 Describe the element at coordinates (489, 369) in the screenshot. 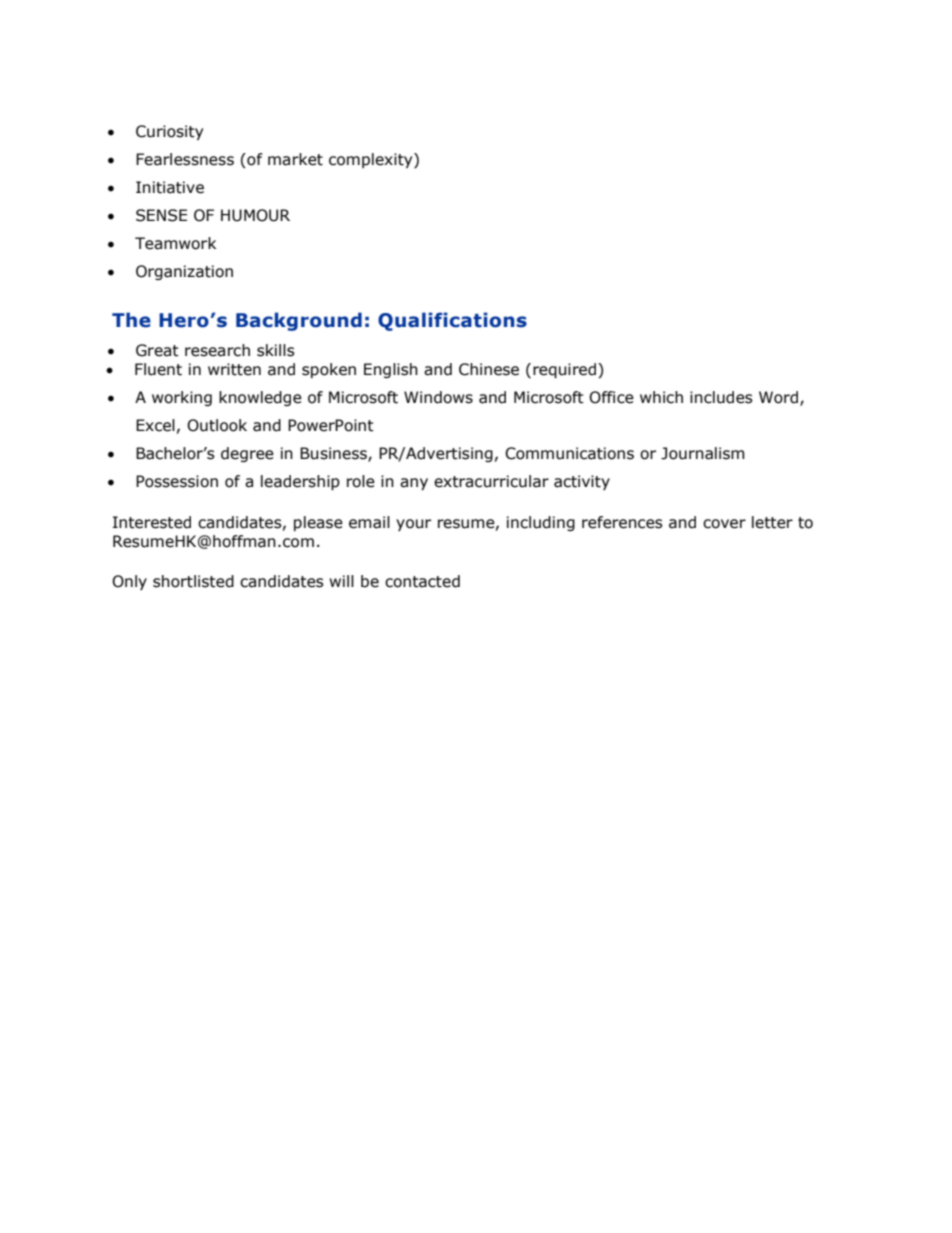

I see `Chinese` at that location.
